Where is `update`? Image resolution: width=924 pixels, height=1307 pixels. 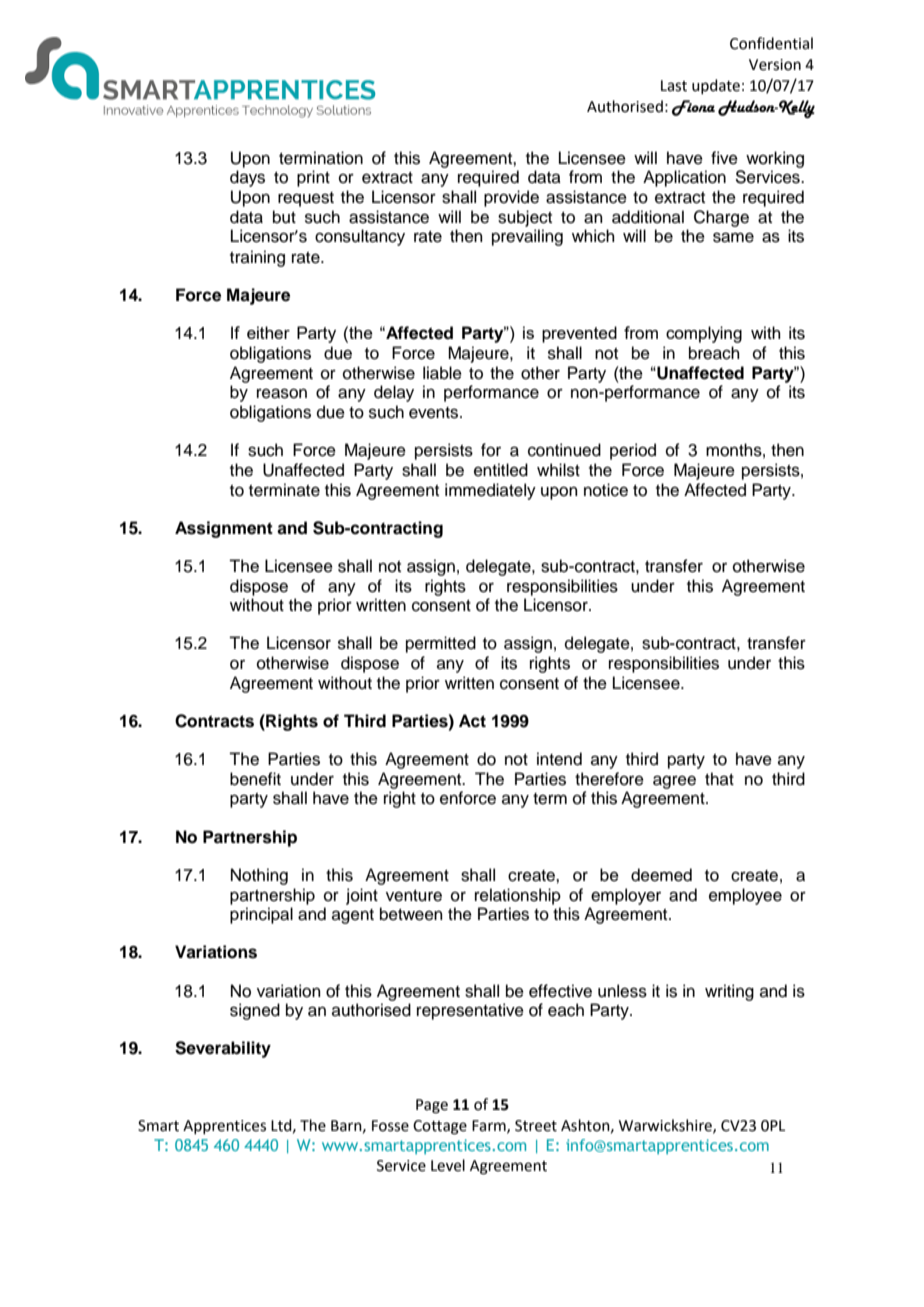
update is located at coordinates (716, 86).
